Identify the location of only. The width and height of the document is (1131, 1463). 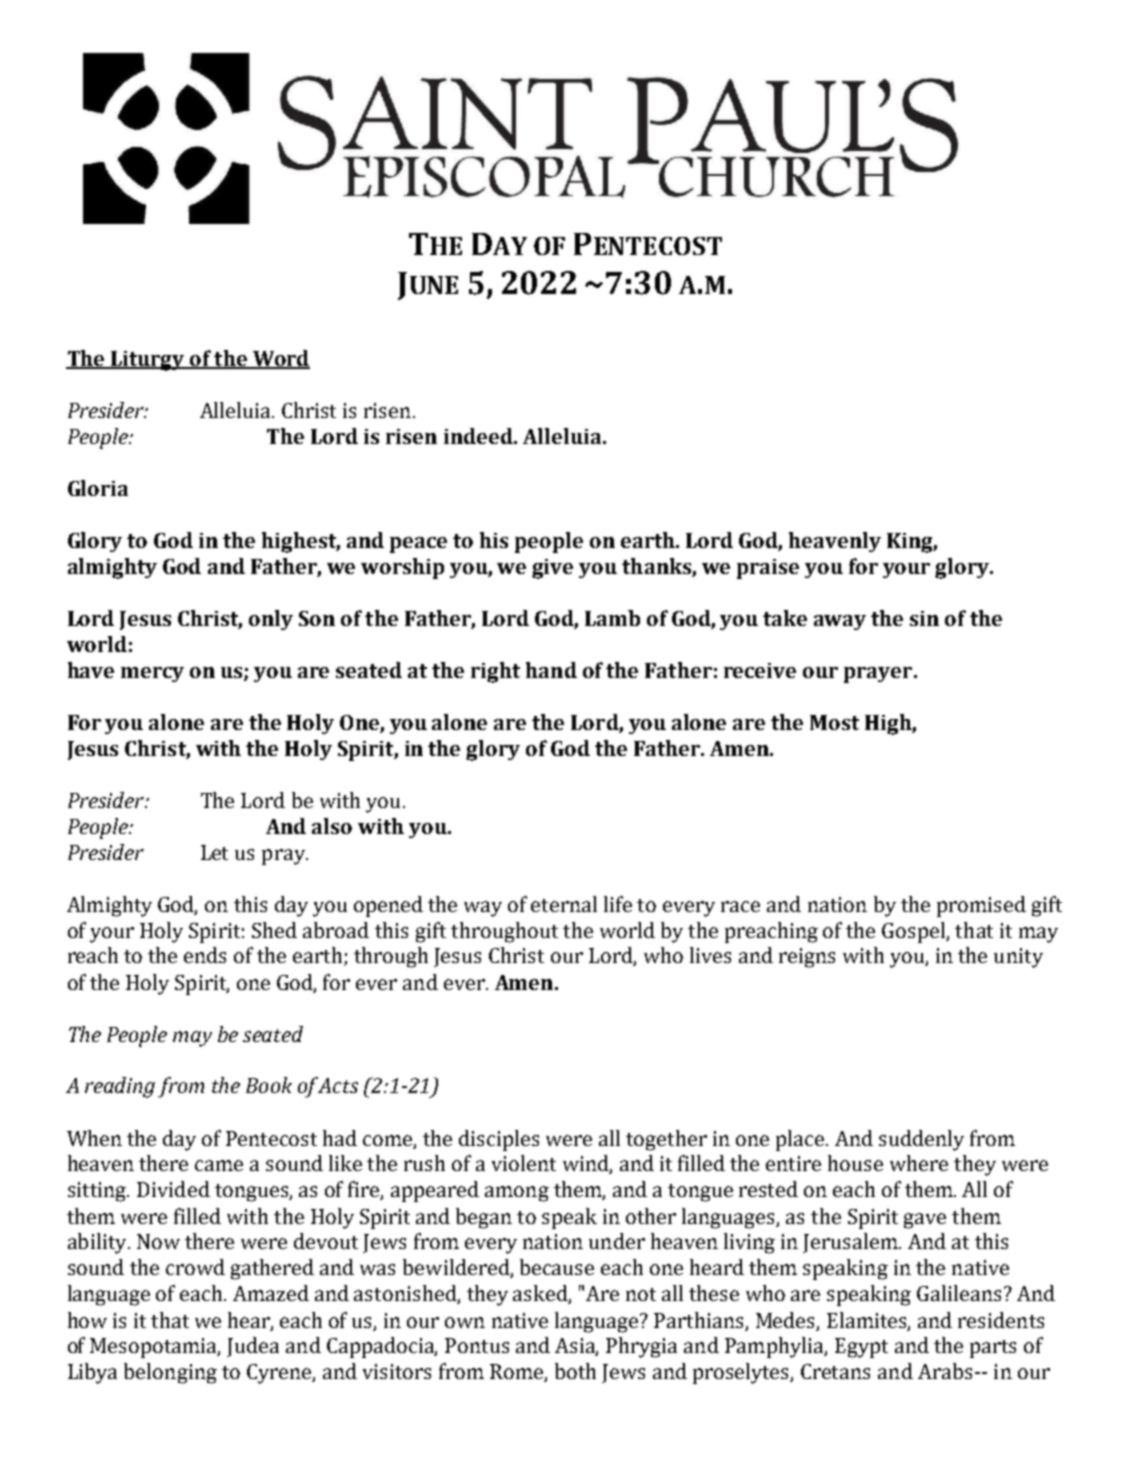
(271, 620).
